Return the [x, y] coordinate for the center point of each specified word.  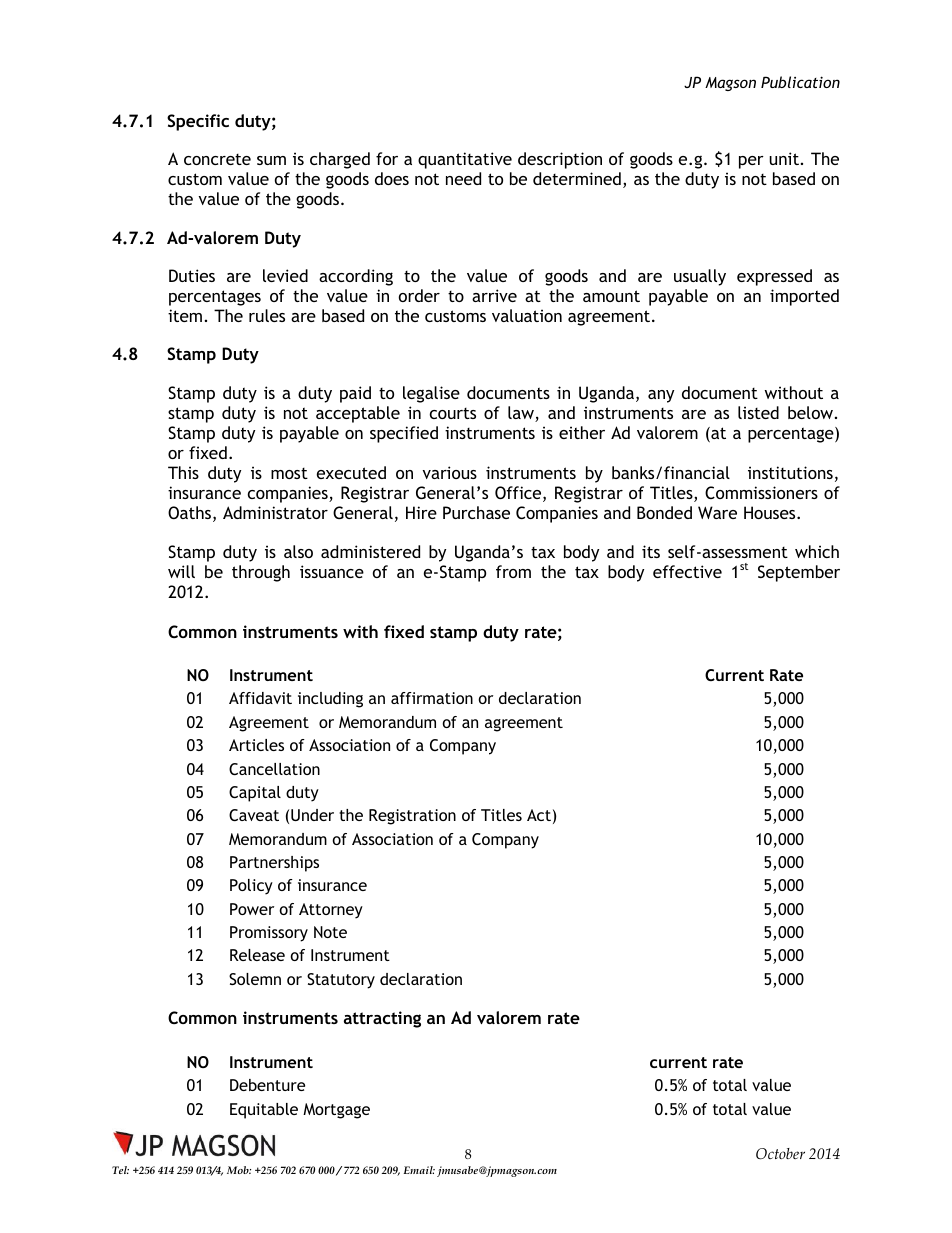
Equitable [264, 1111]
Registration [412, 817]
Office [519, 494]
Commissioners [761, 492]
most [289, 473]
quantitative [465, 160]
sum [271, 160]
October [780, 1154]
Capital [255, 794]
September [799, 573]
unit [784, 158]
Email [419, 1170]
